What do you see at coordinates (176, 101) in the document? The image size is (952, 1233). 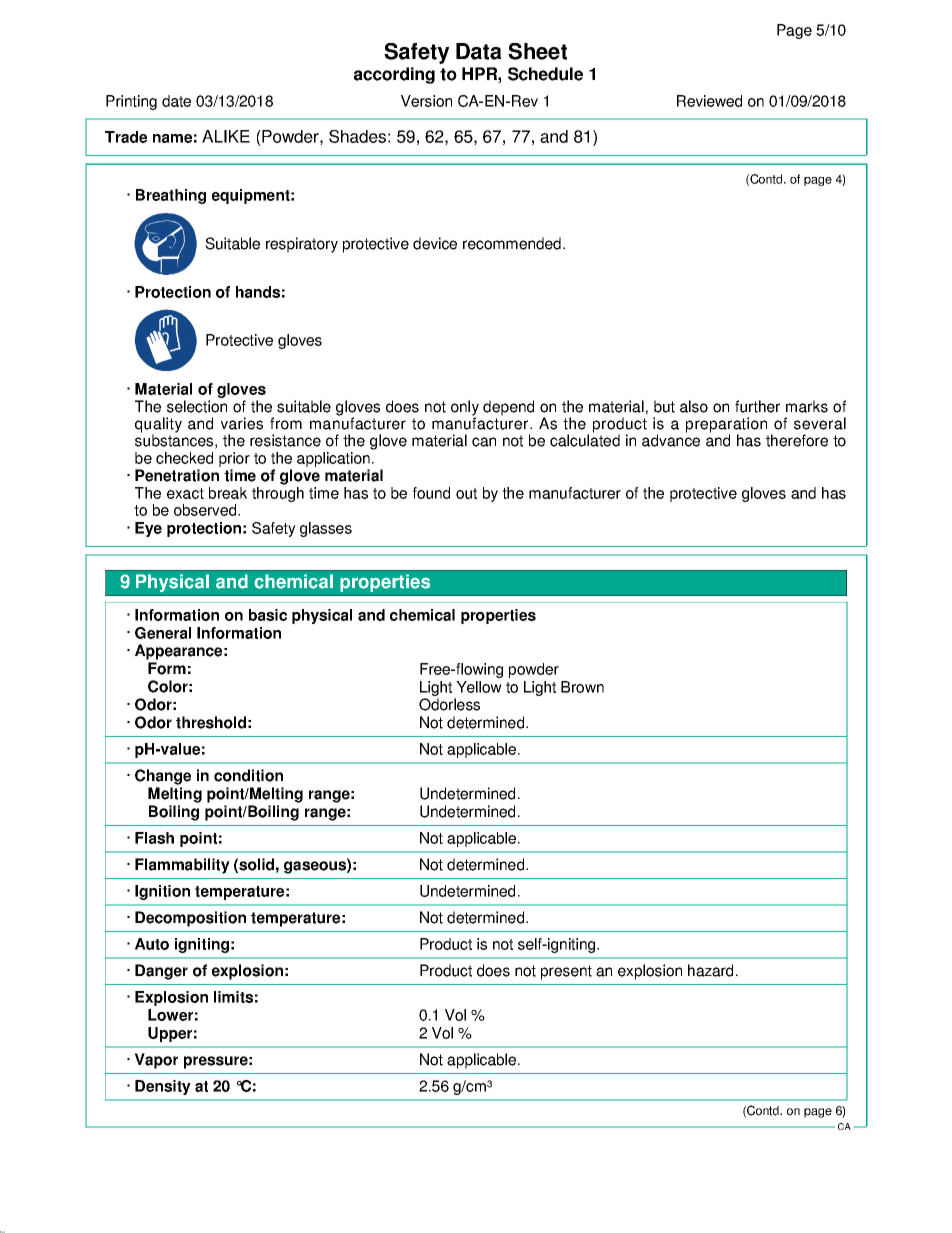 I see `date` at bounding box center [176, 101].
